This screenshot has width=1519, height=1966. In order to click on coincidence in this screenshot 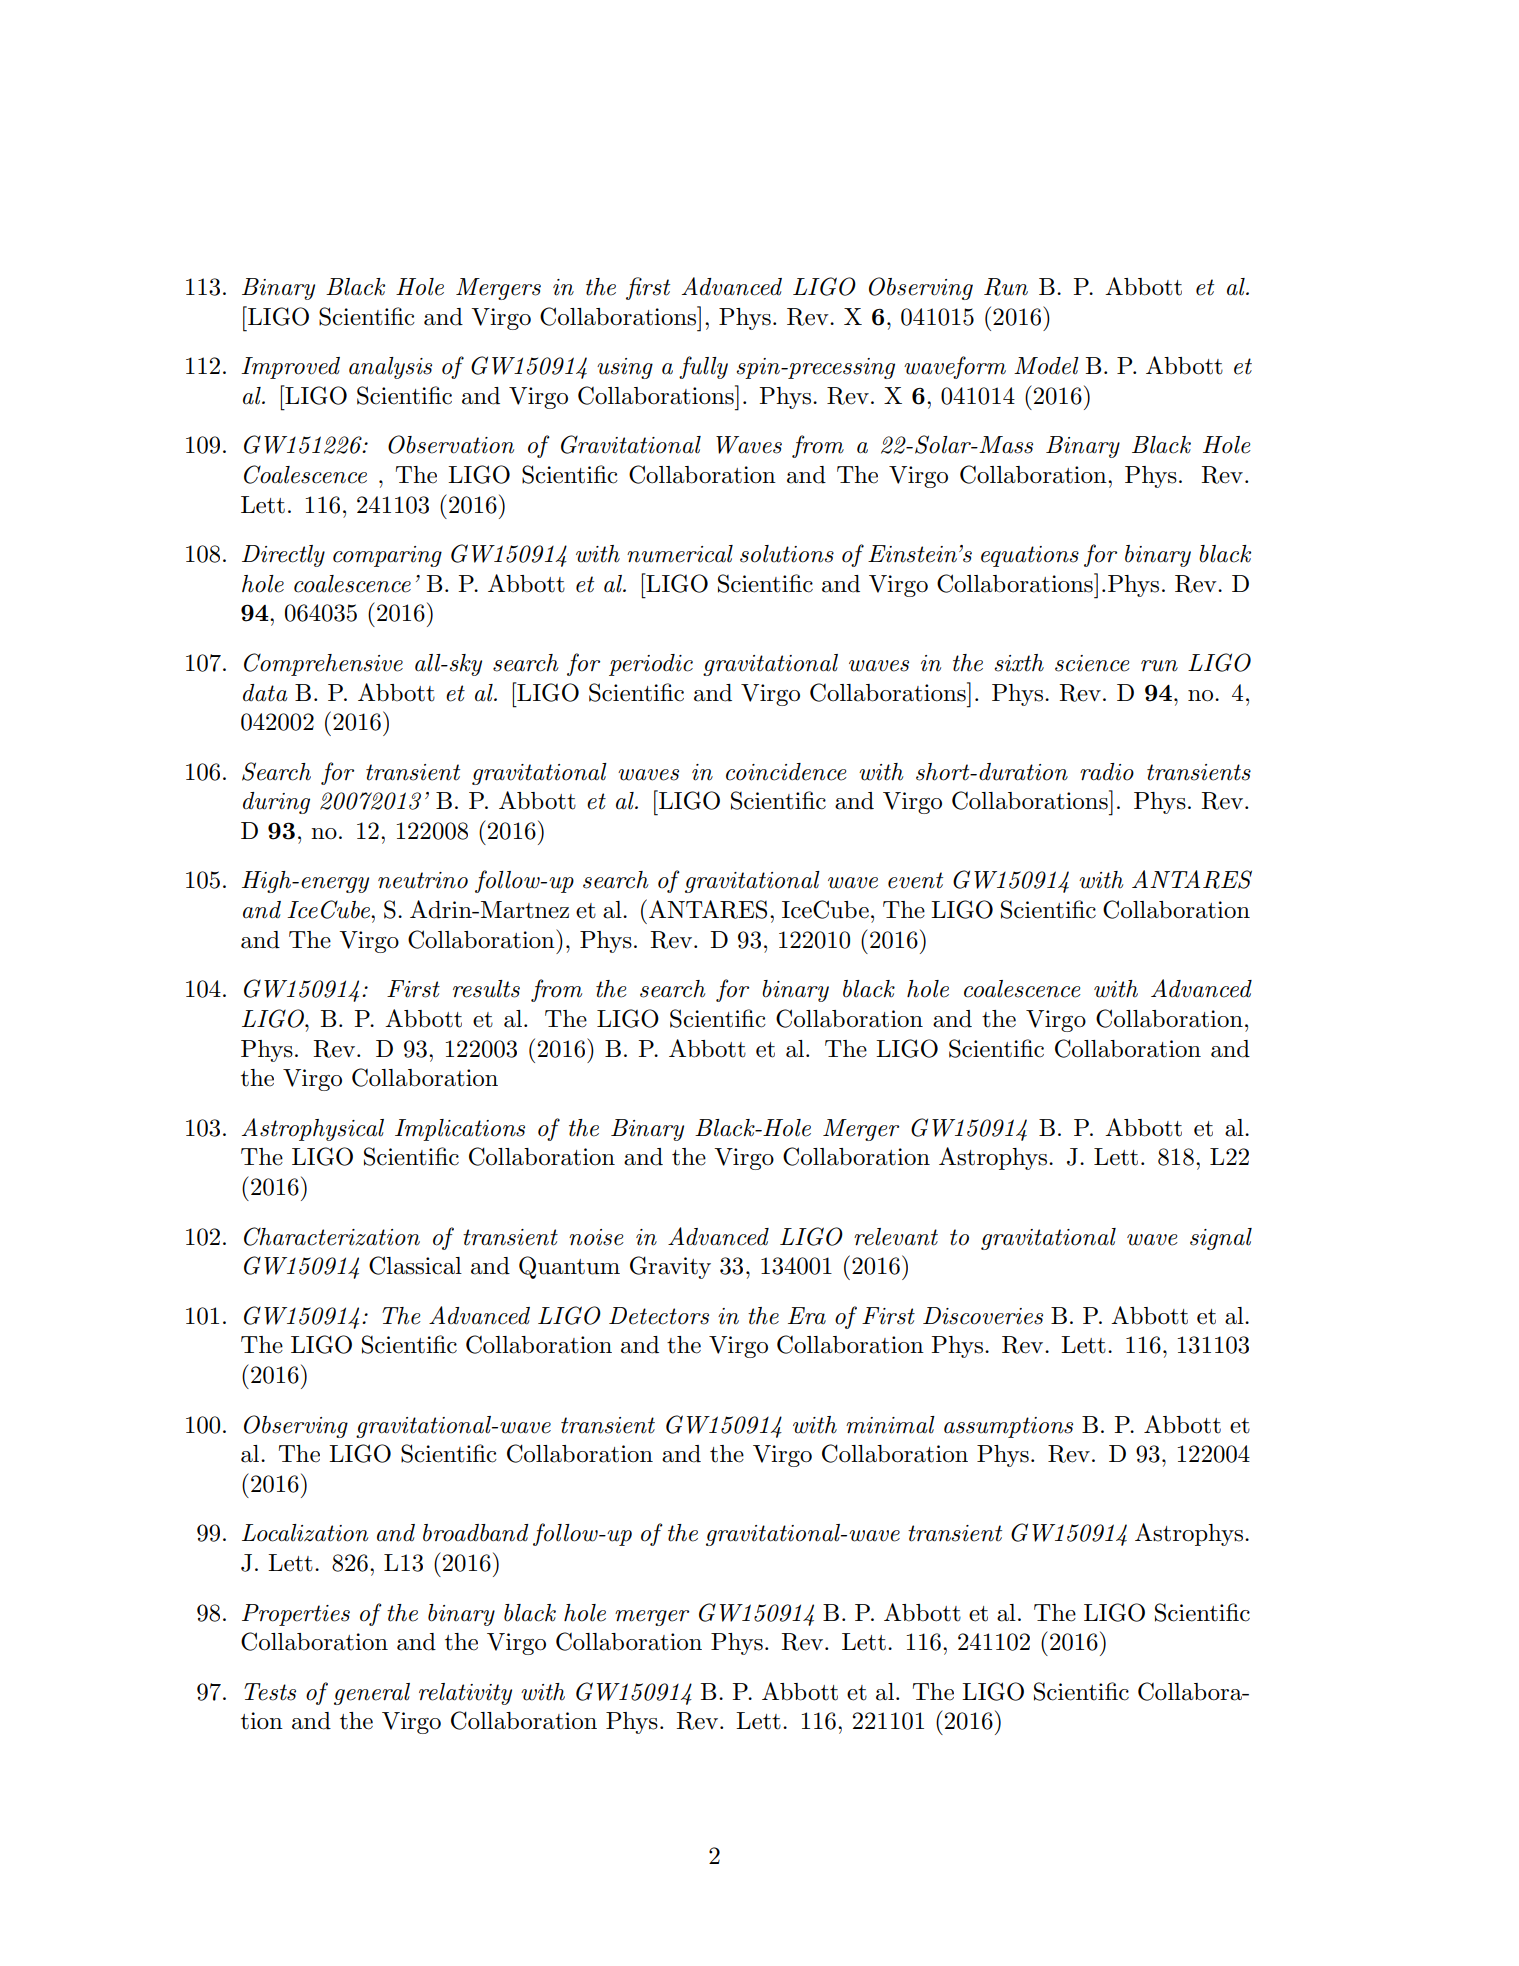, I will do `click(786, 772)`.
